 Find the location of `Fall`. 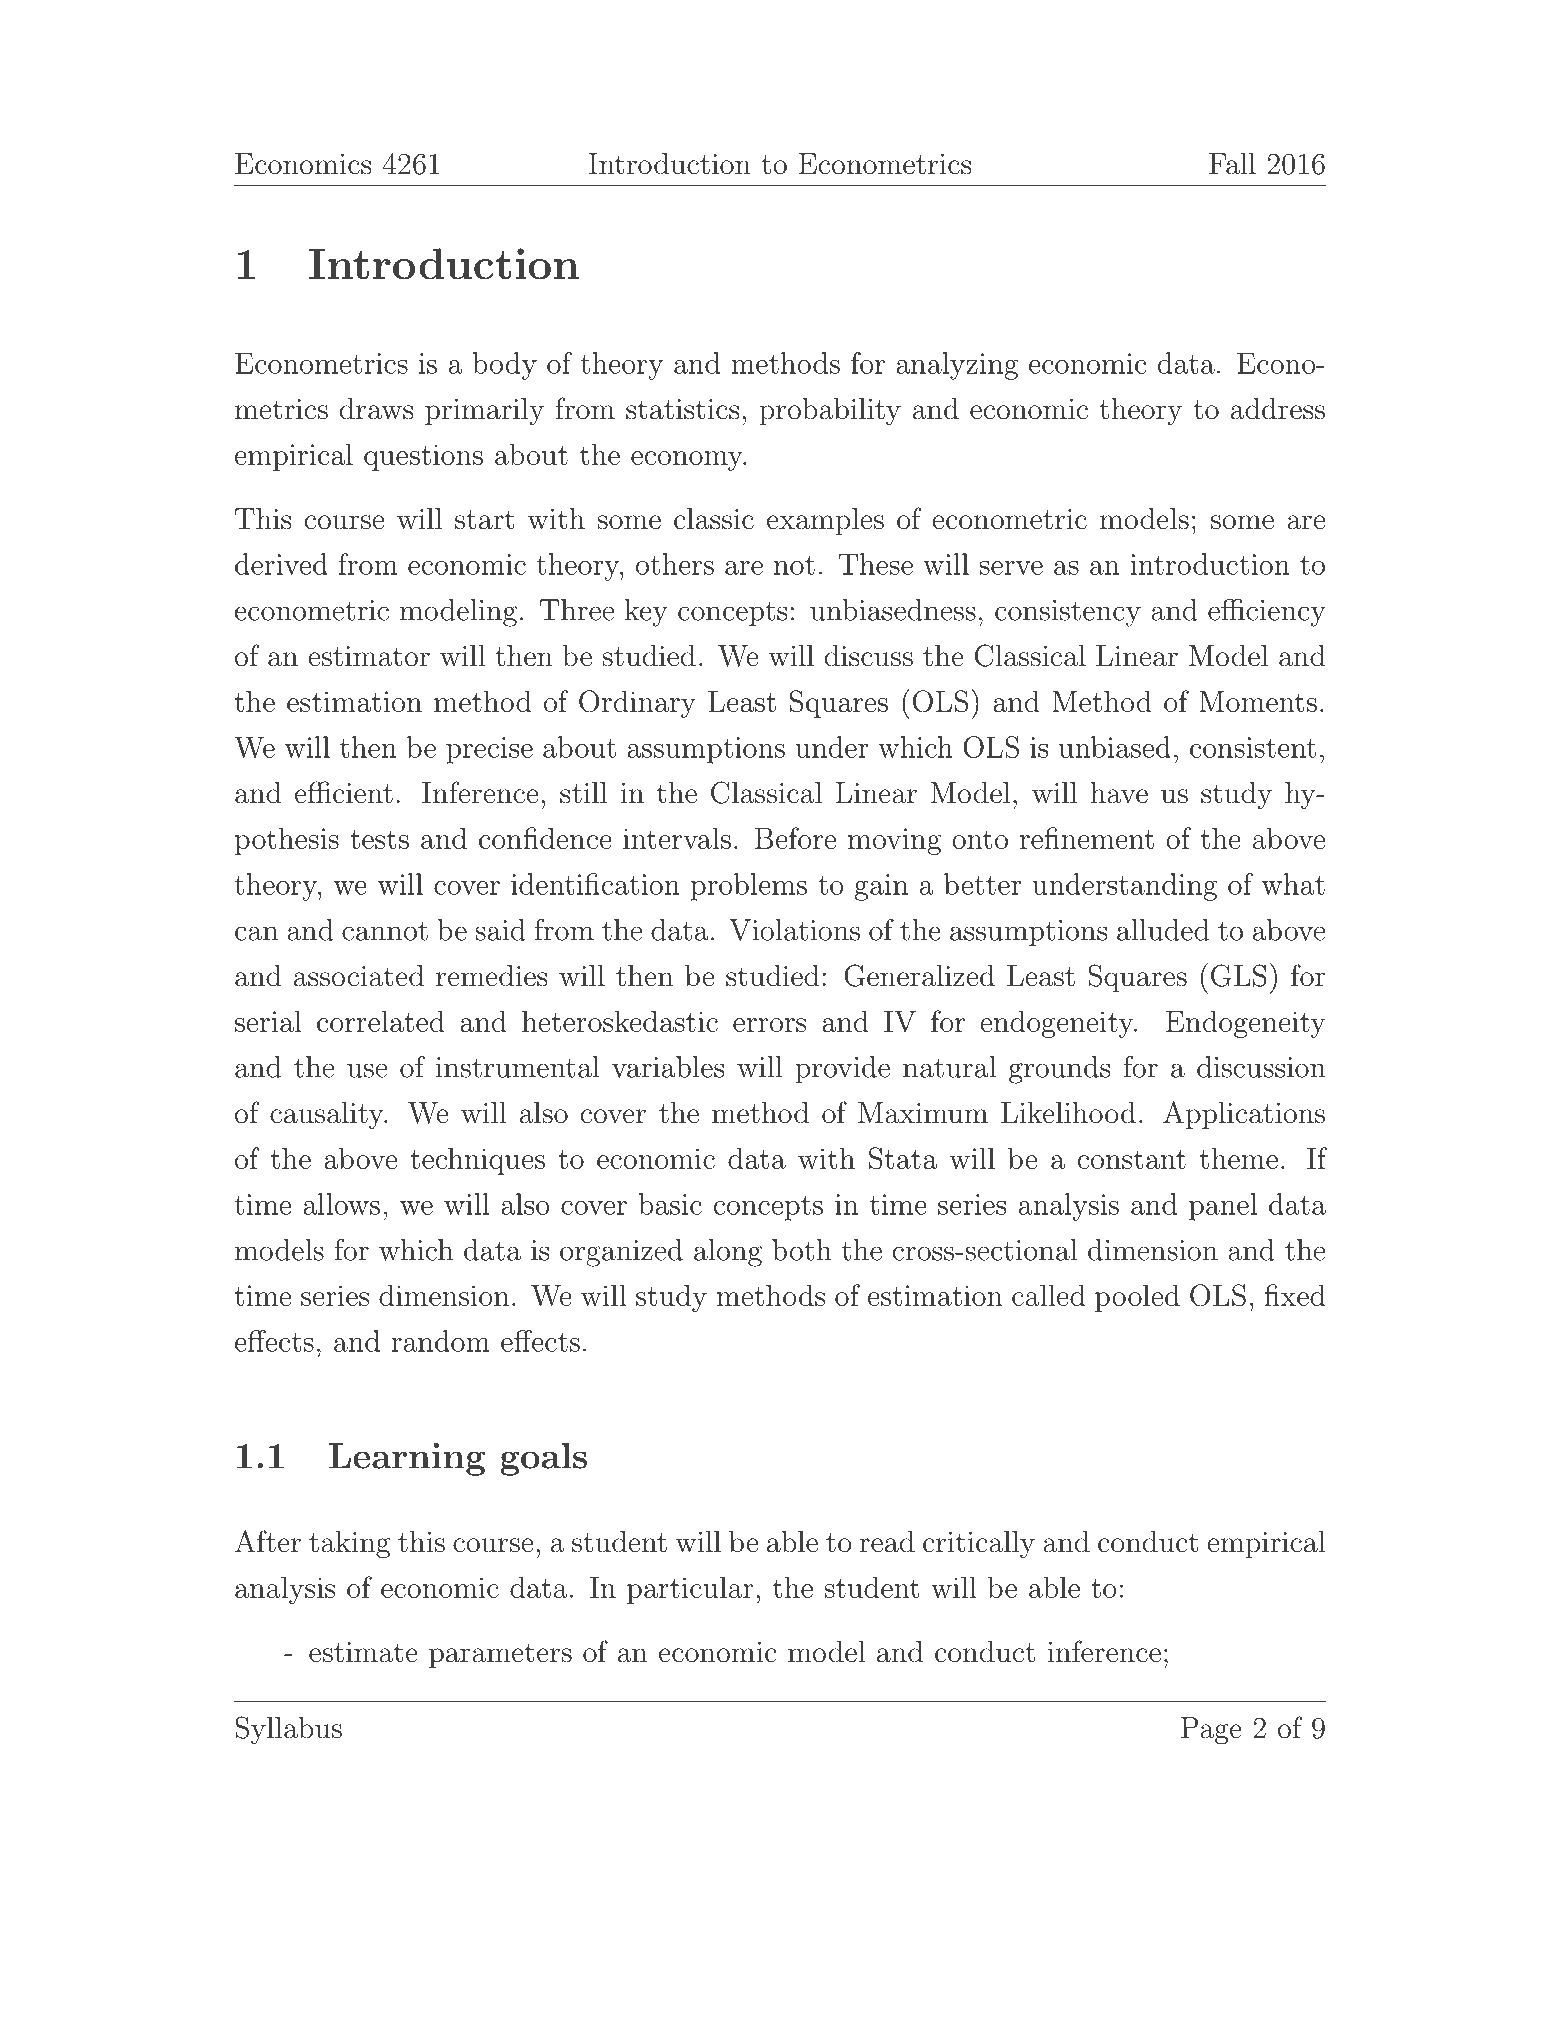

Fall is located at coordinates (1232, 164).
